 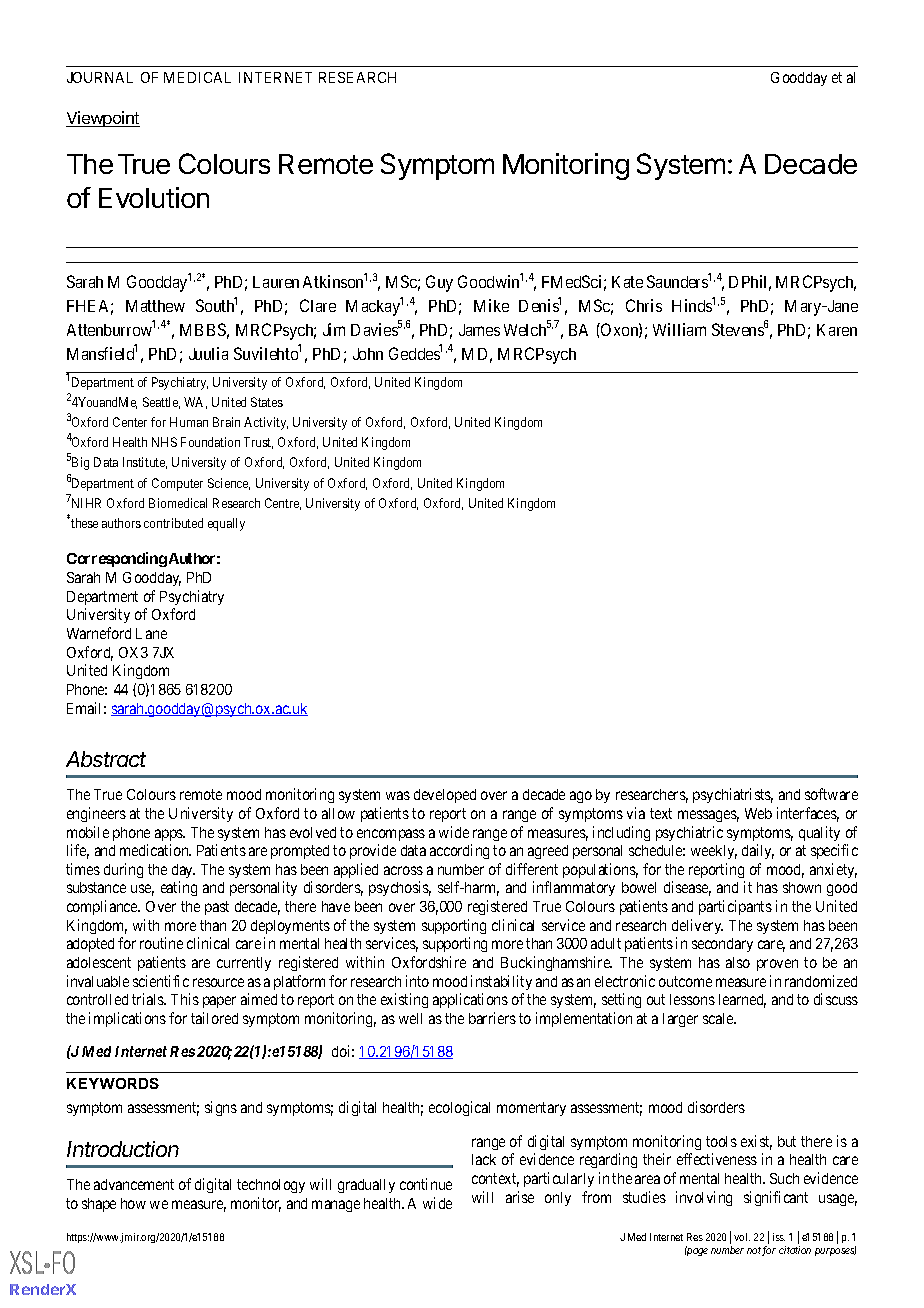 What do you see at coordinates (776, 1198) in the screenshot?
I see `significant` at bounding box center [776, 1198].
